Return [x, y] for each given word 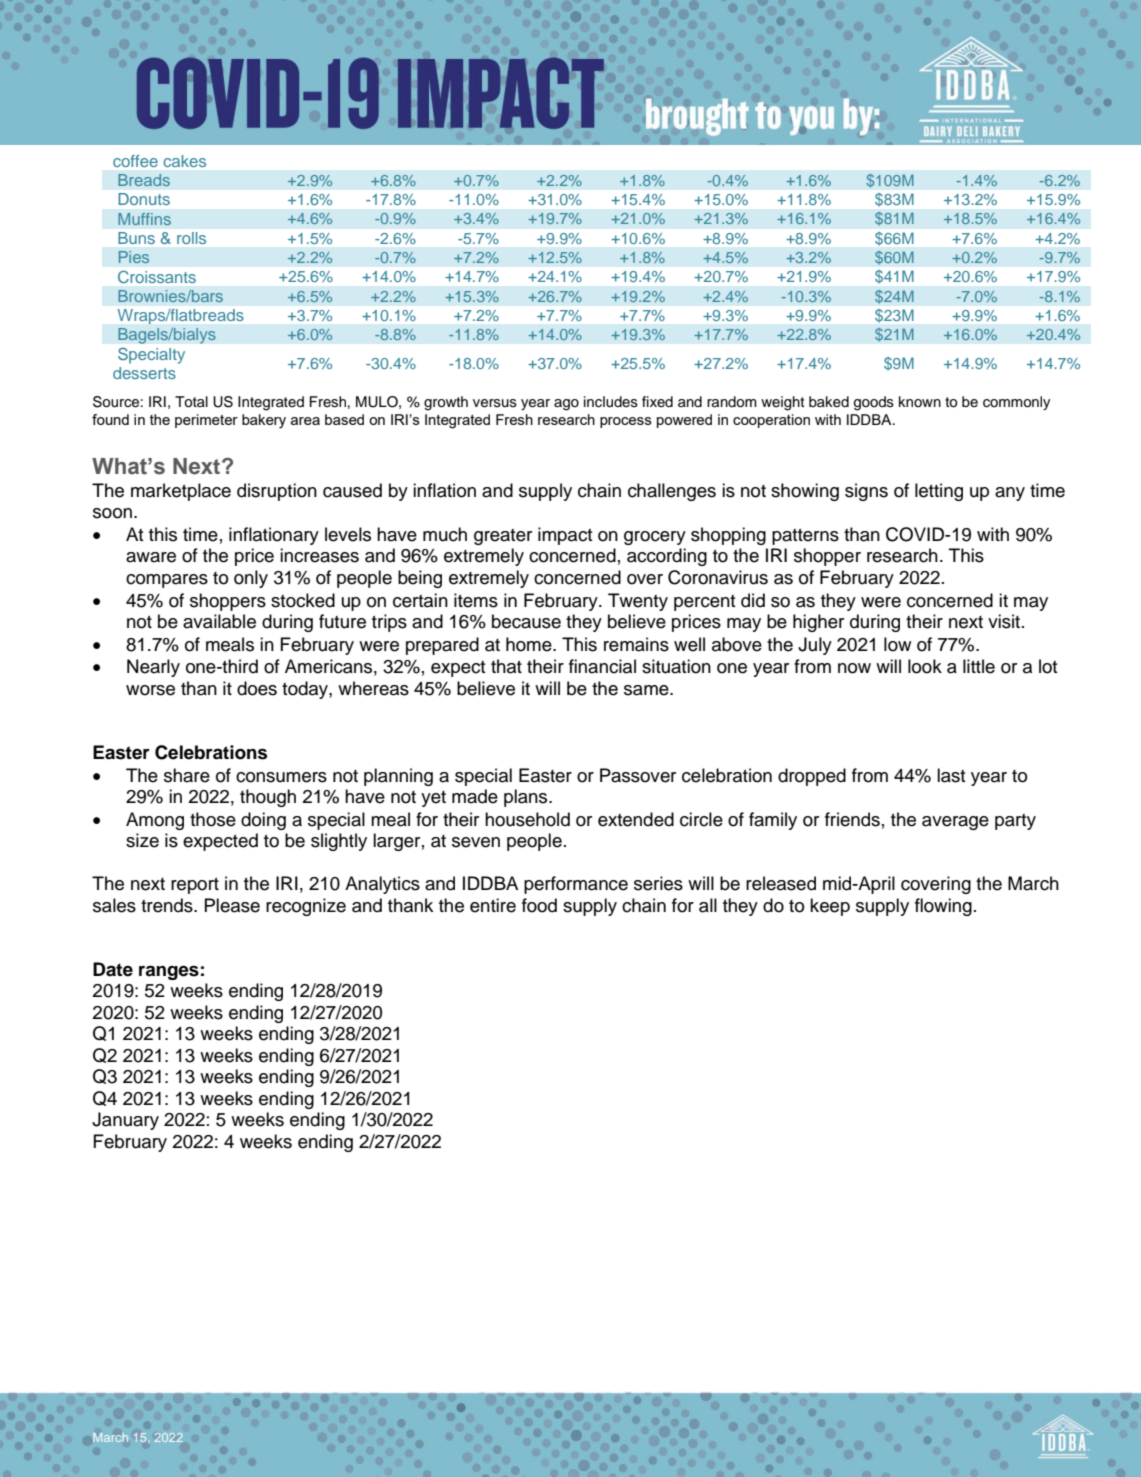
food [539, 905]
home [530, 644]
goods [874, 403]
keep [830, 907]
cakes [184, 161]
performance [576, 885]
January [125, 1121]
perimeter [206, 421]
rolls [191, 238]
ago [566, 405]
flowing [943, 907]
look [925, 666]
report [195, 886]
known [920, 401]
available [219, 621]
